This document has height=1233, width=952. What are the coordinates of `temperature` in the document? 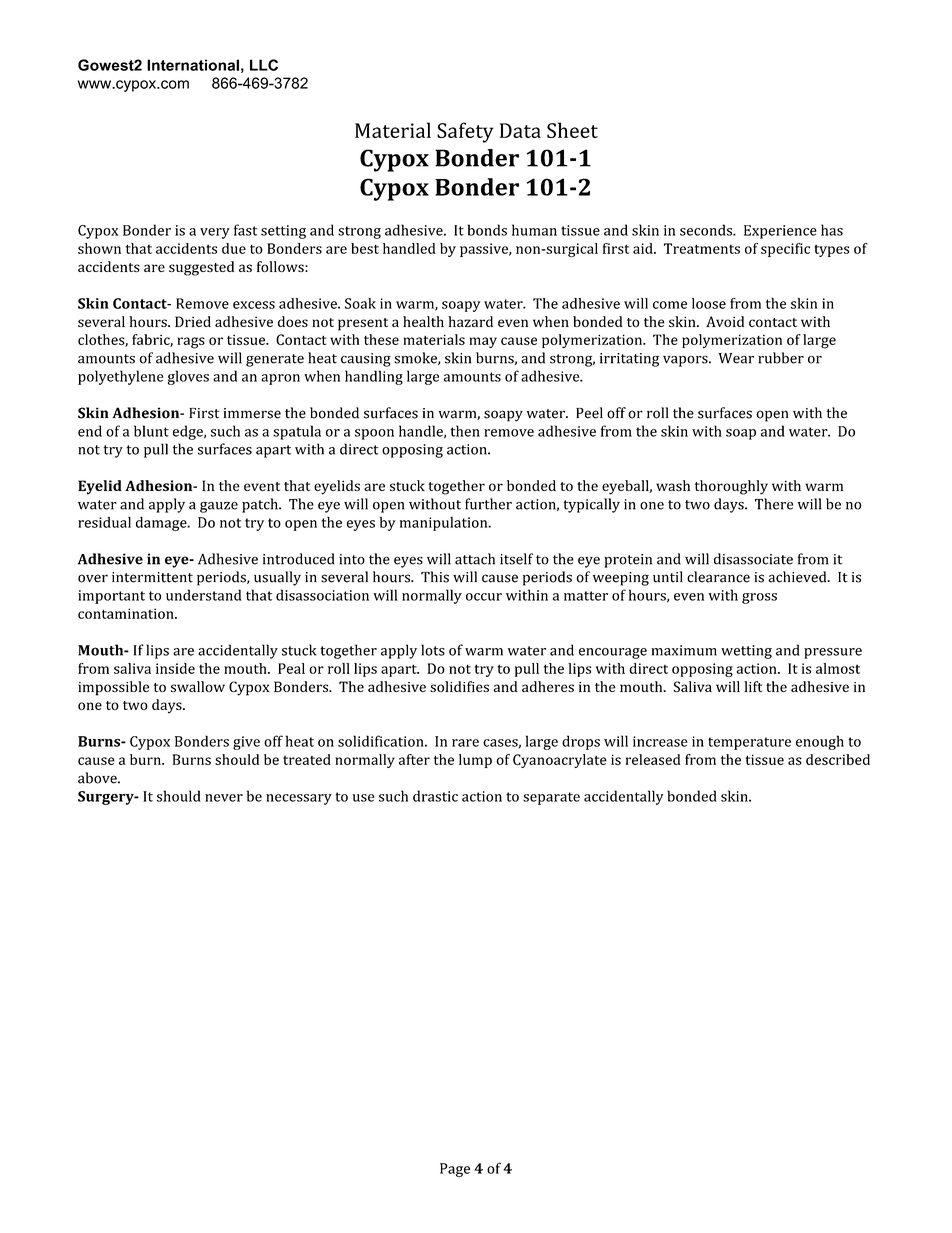 It's located at (749, 743).
